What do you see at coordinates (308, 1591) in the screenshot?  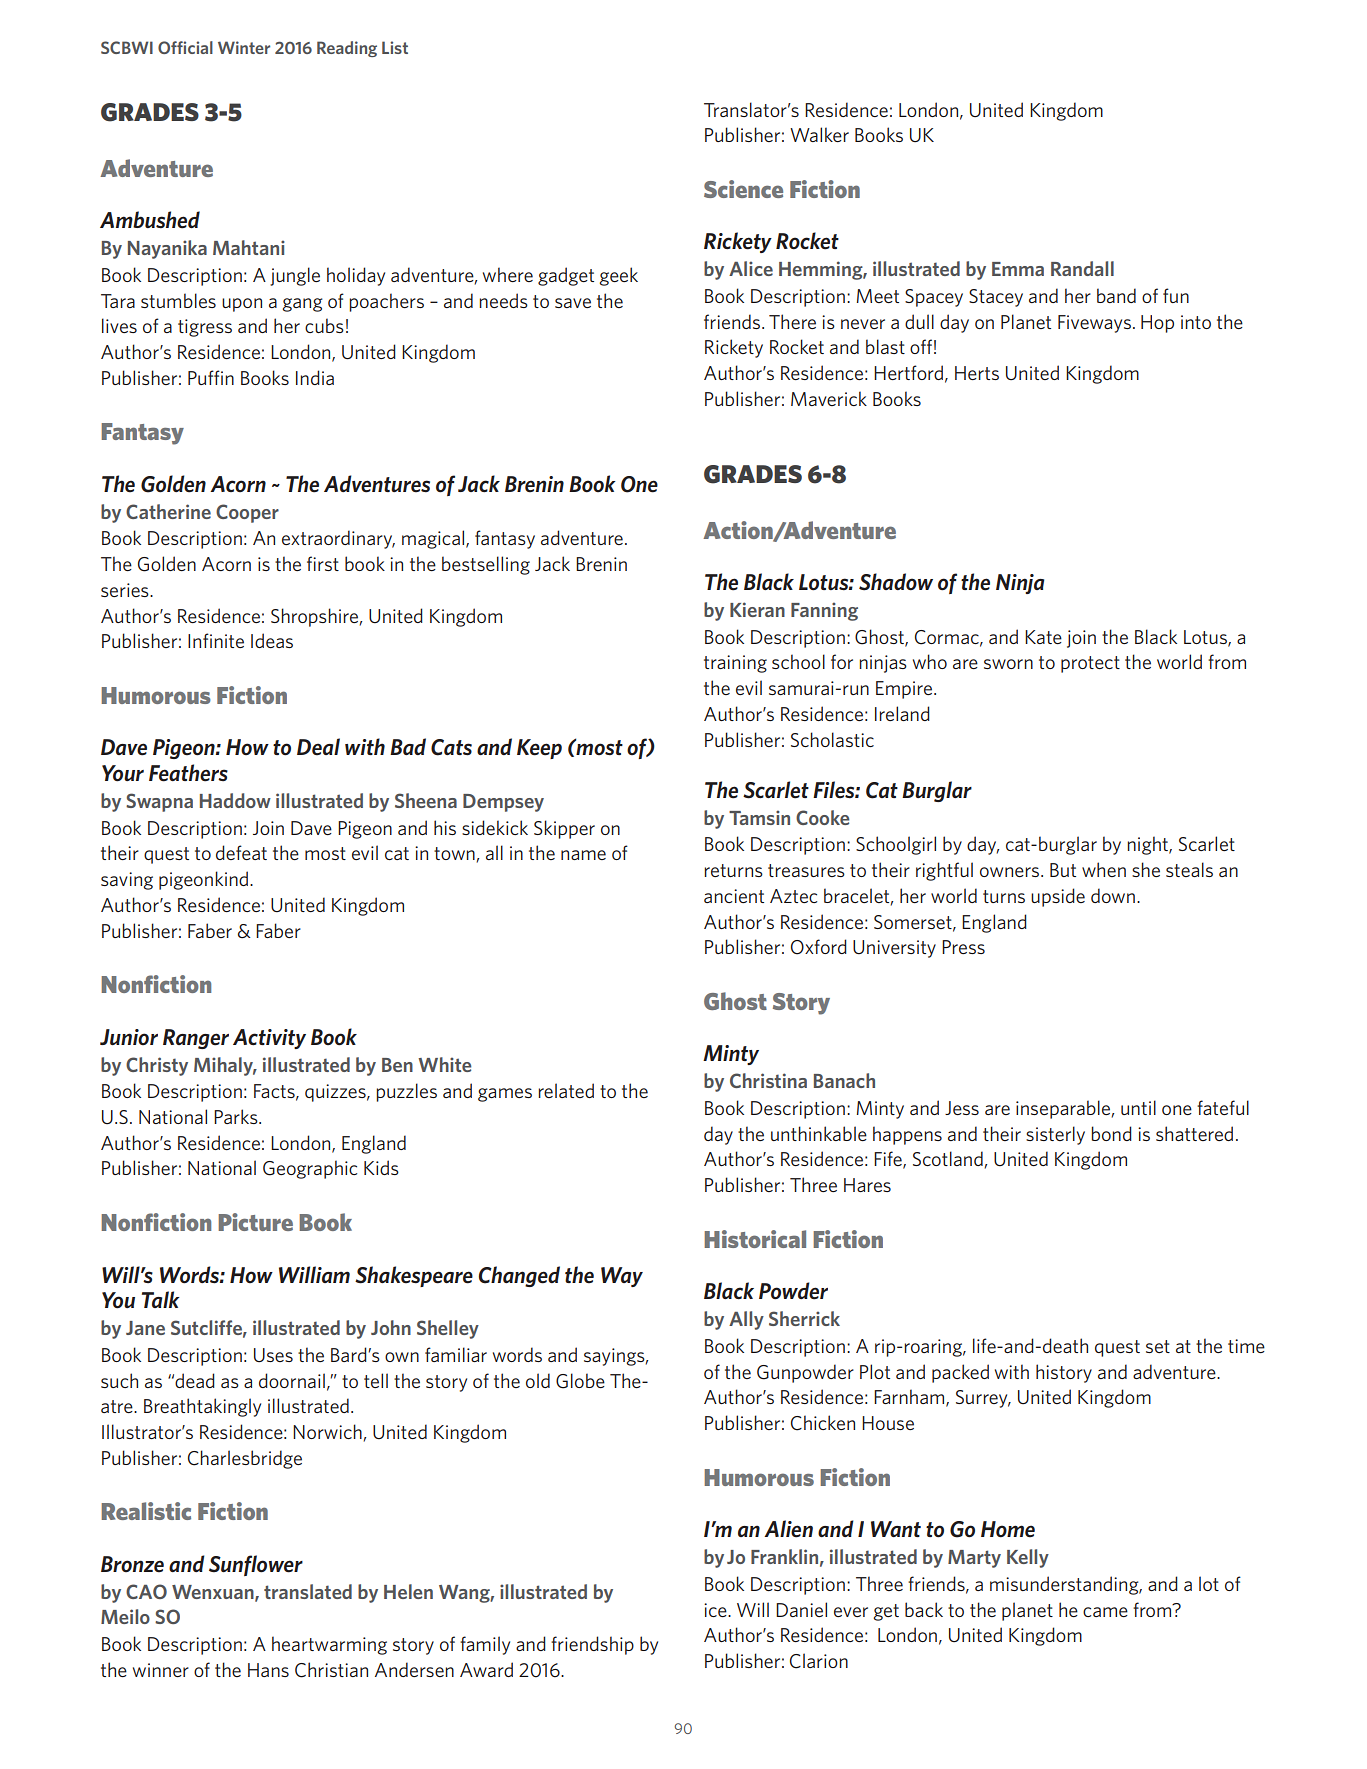 I see `translated` at bounding box center [308, 1591].
